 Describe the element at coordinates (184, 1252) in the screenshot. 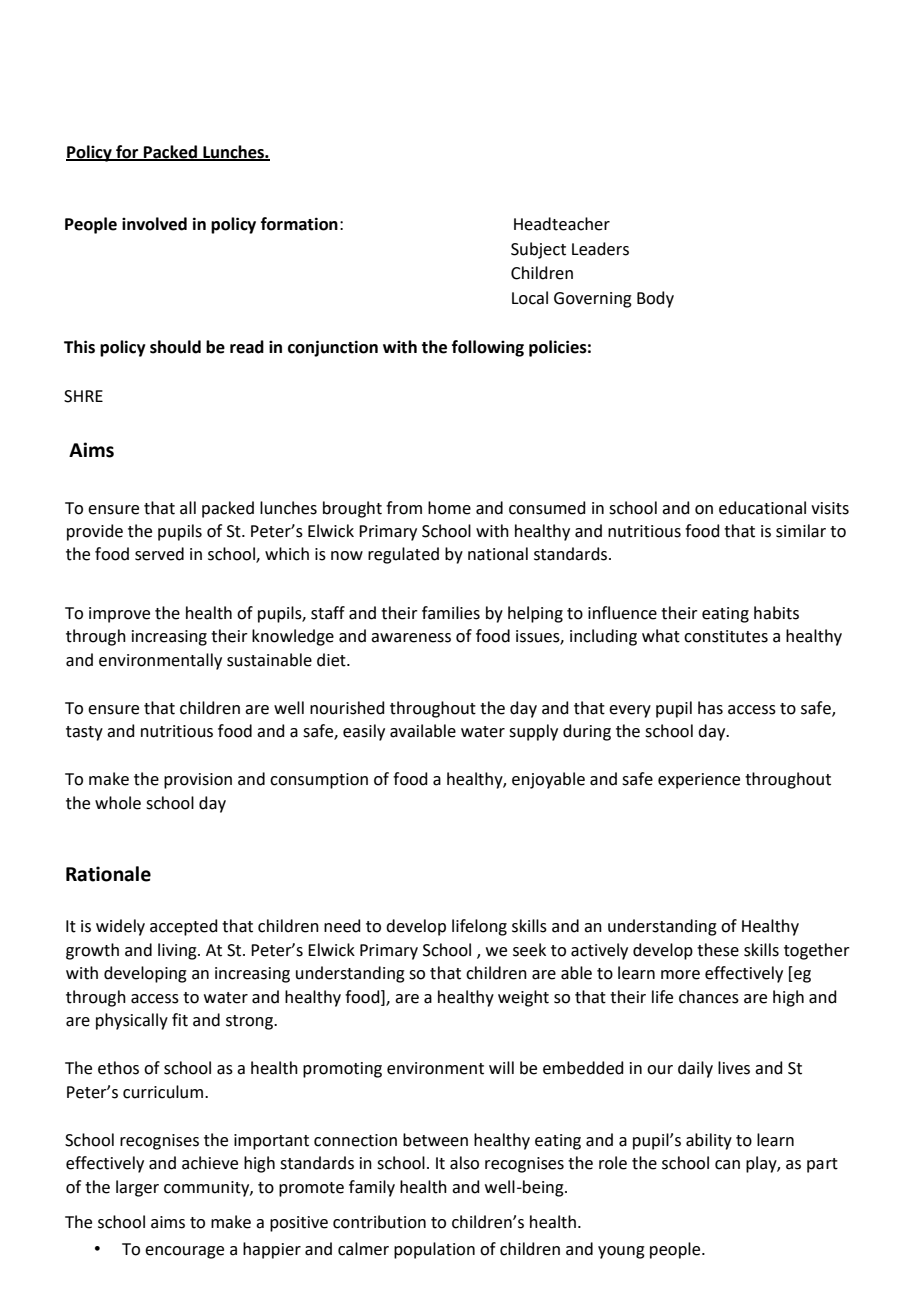

I see `encourage` at that location.
